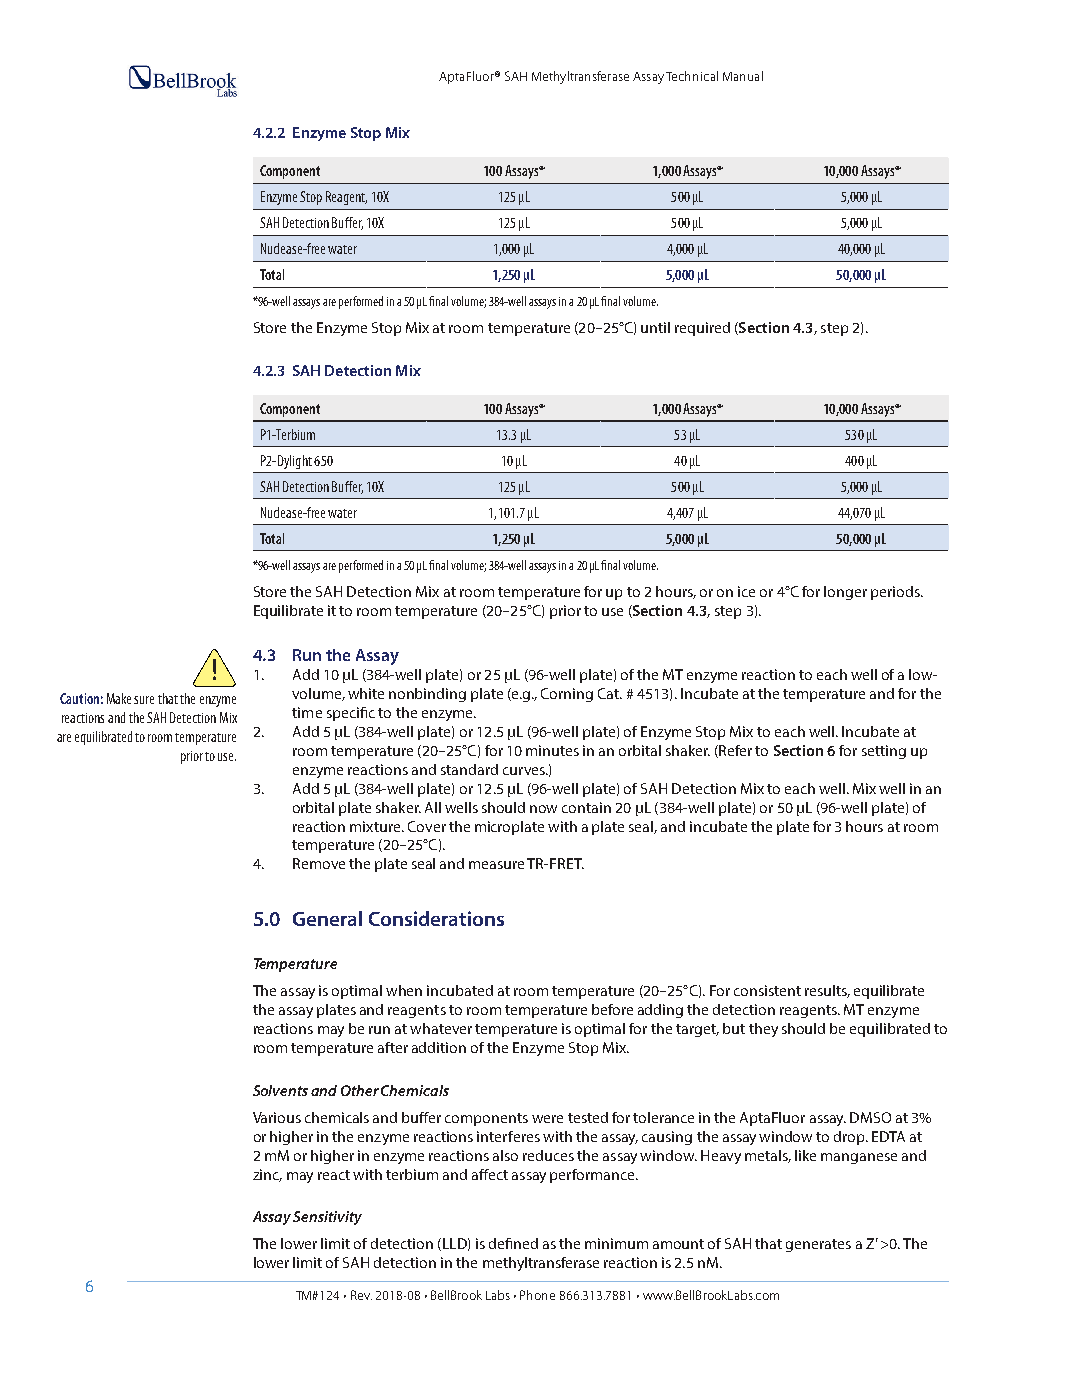  I want to click on Manual, so click(743, 76).
